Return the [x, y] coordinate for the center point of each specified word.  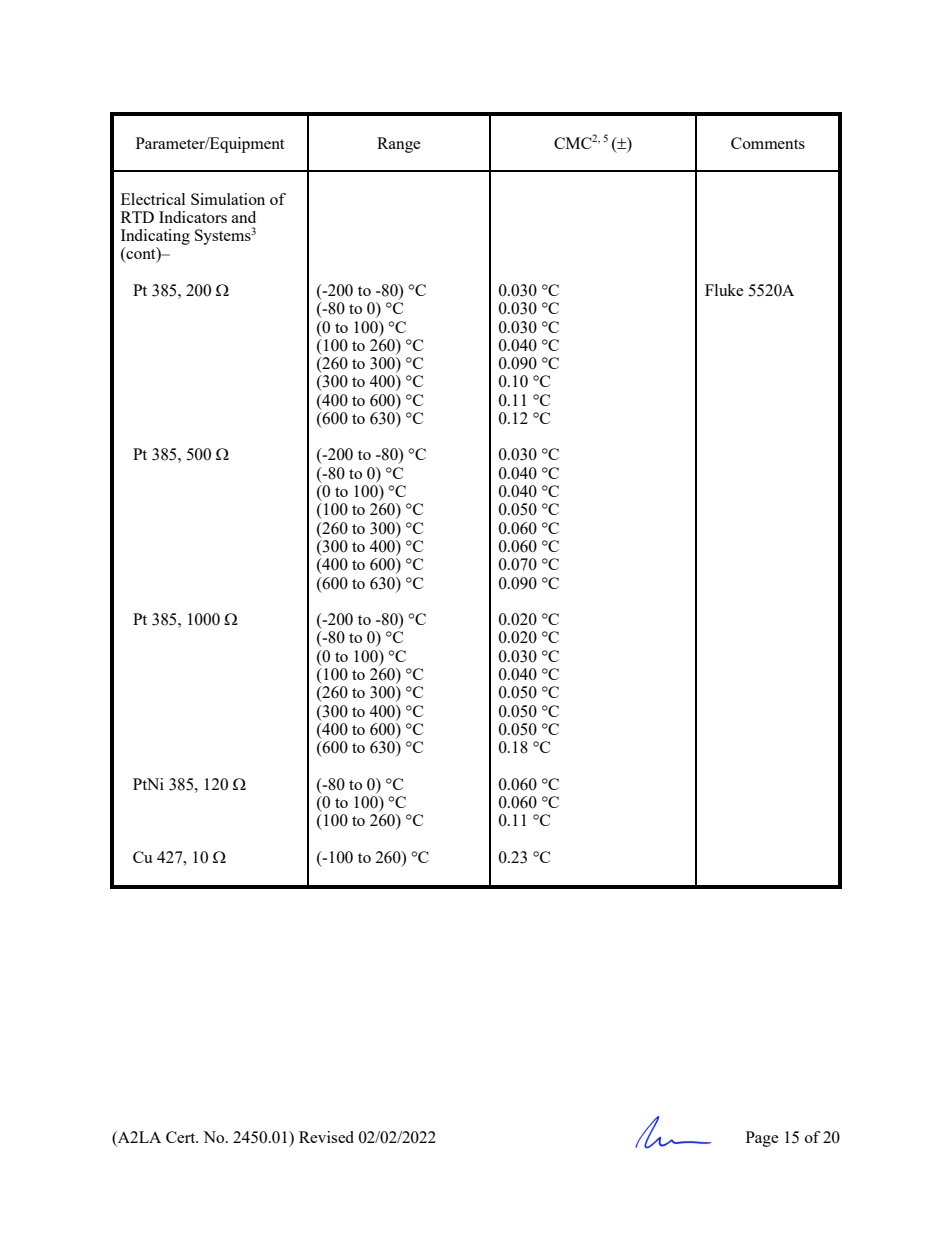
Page [762, 1139]
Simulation [228, 199]
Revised [326, 1137]
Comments [768, 143]
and [244, 217]
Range [399, 145]
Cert [182, 1137]
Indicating [155, 237]
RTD [137, 217]
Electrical [153, 199]
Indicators [193, 217]
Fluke [724, 290]
